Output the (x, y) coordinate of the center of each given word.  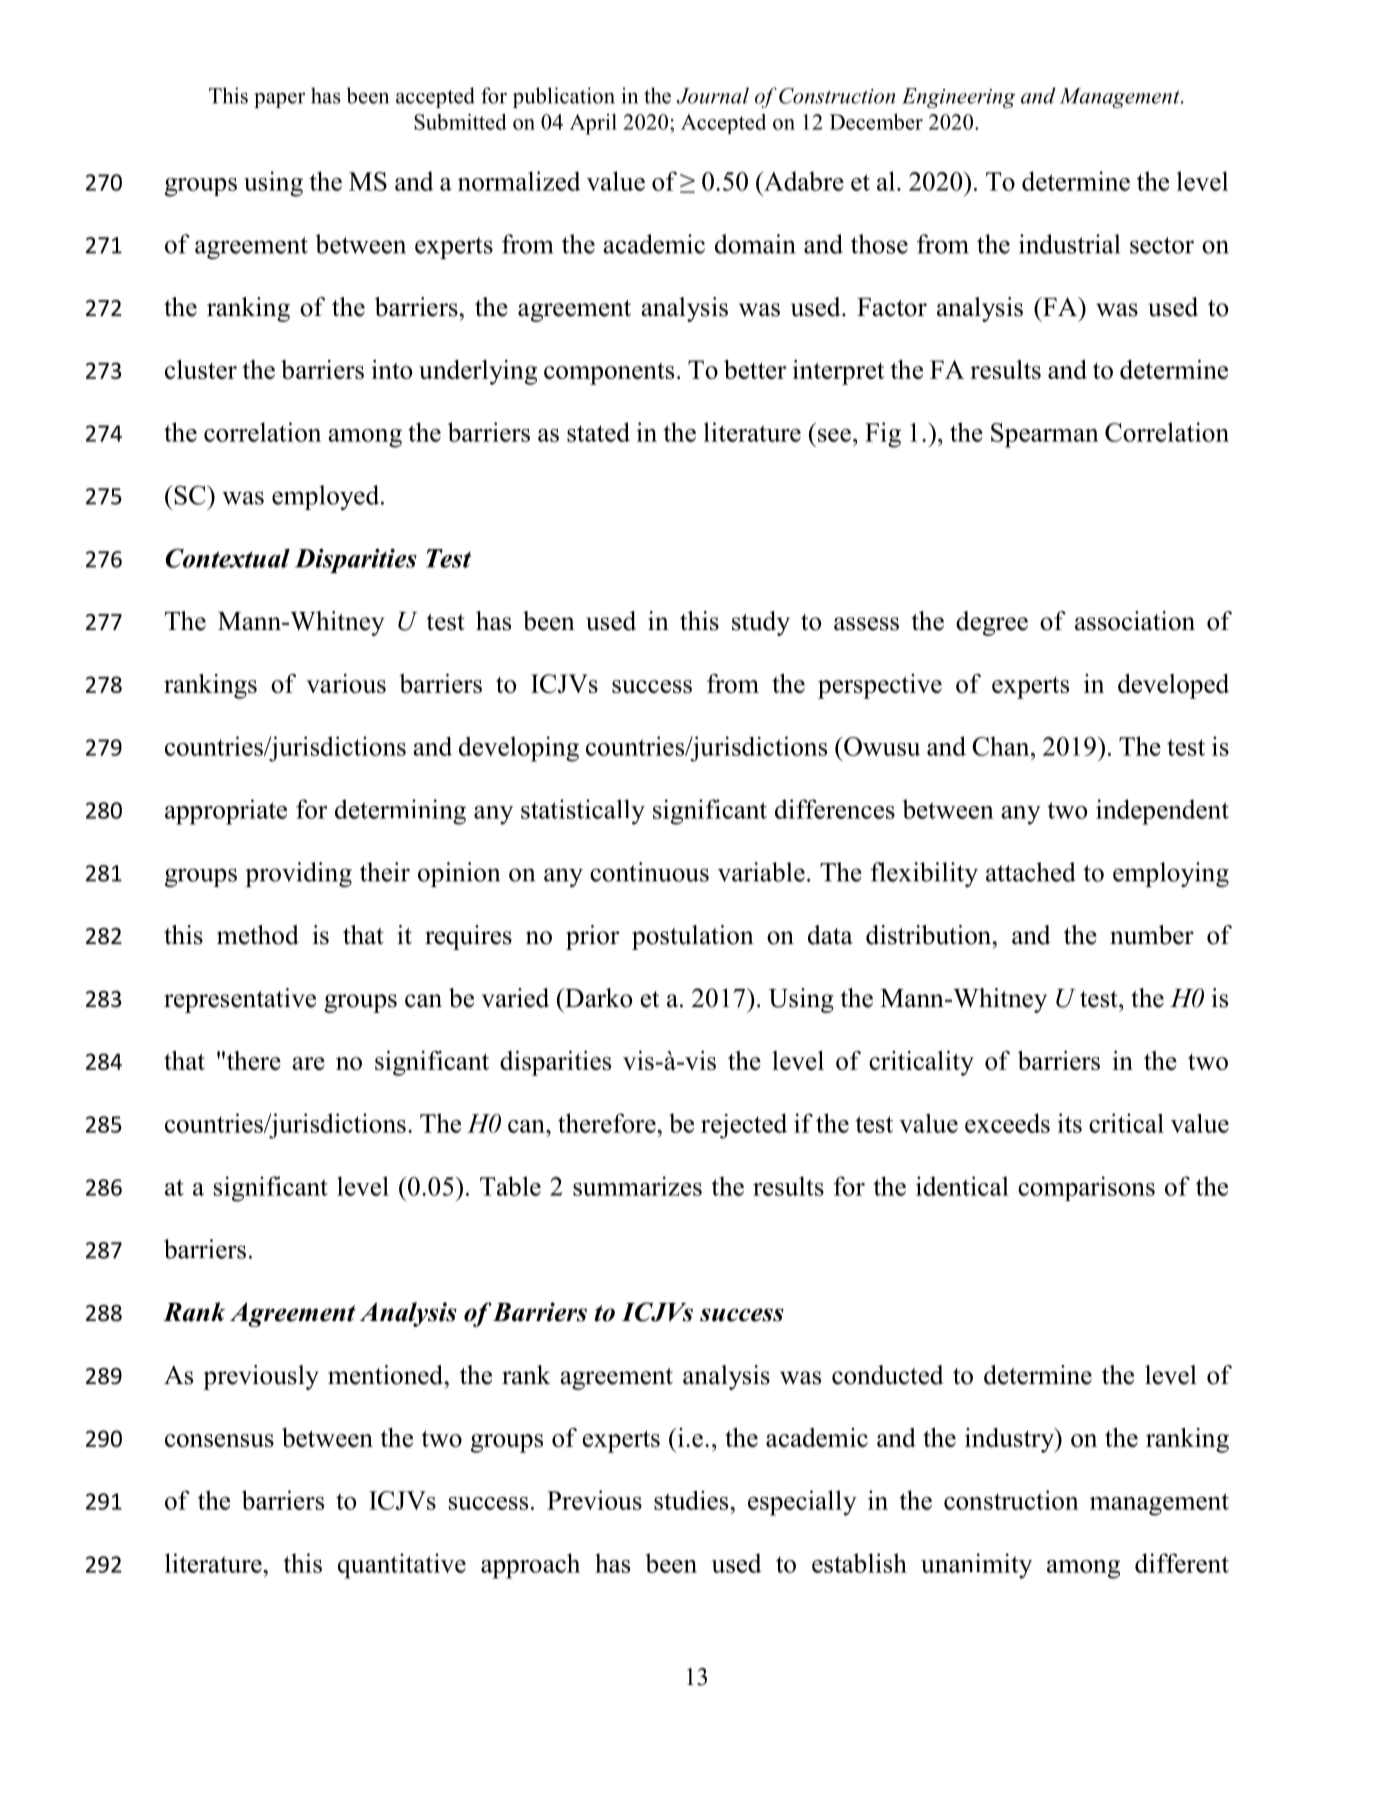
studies (692, 1500)
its (1069, 1123)
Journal (712, 95)
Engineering (958, 98)
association (1135, 621)
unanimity (976, 1566)
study (761, 623)
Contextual (227, 558)
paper (279, 100)
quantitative (402, 1566)
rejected (744, 1126)
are (308, 1063)
